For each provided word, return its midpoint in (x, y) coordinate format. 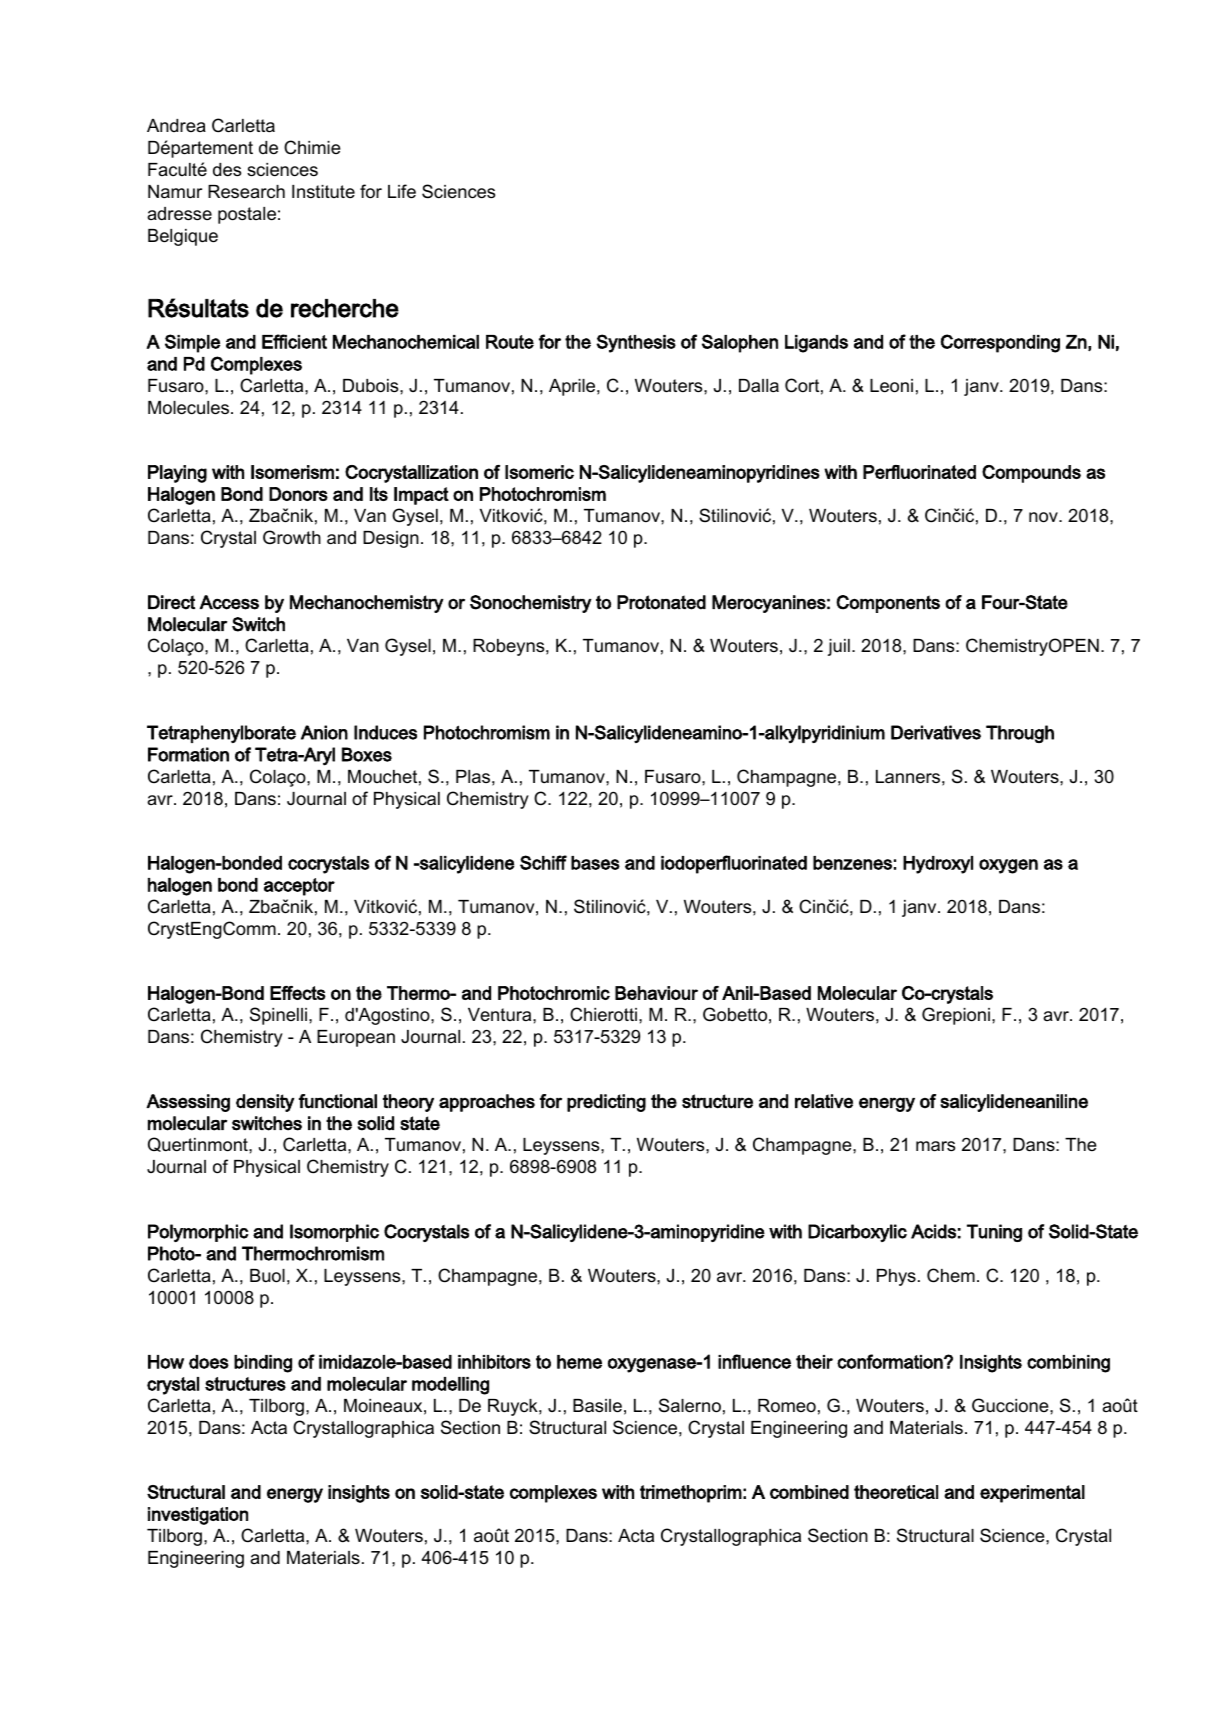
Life (402, 191)
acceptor (299, 887)
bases (595, 863)
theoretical (896, 1492)
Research (246, 191)
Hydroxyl (938, 865)
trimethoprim (691, 1494)
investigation (198, 1516)
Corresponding (1000, 343)
